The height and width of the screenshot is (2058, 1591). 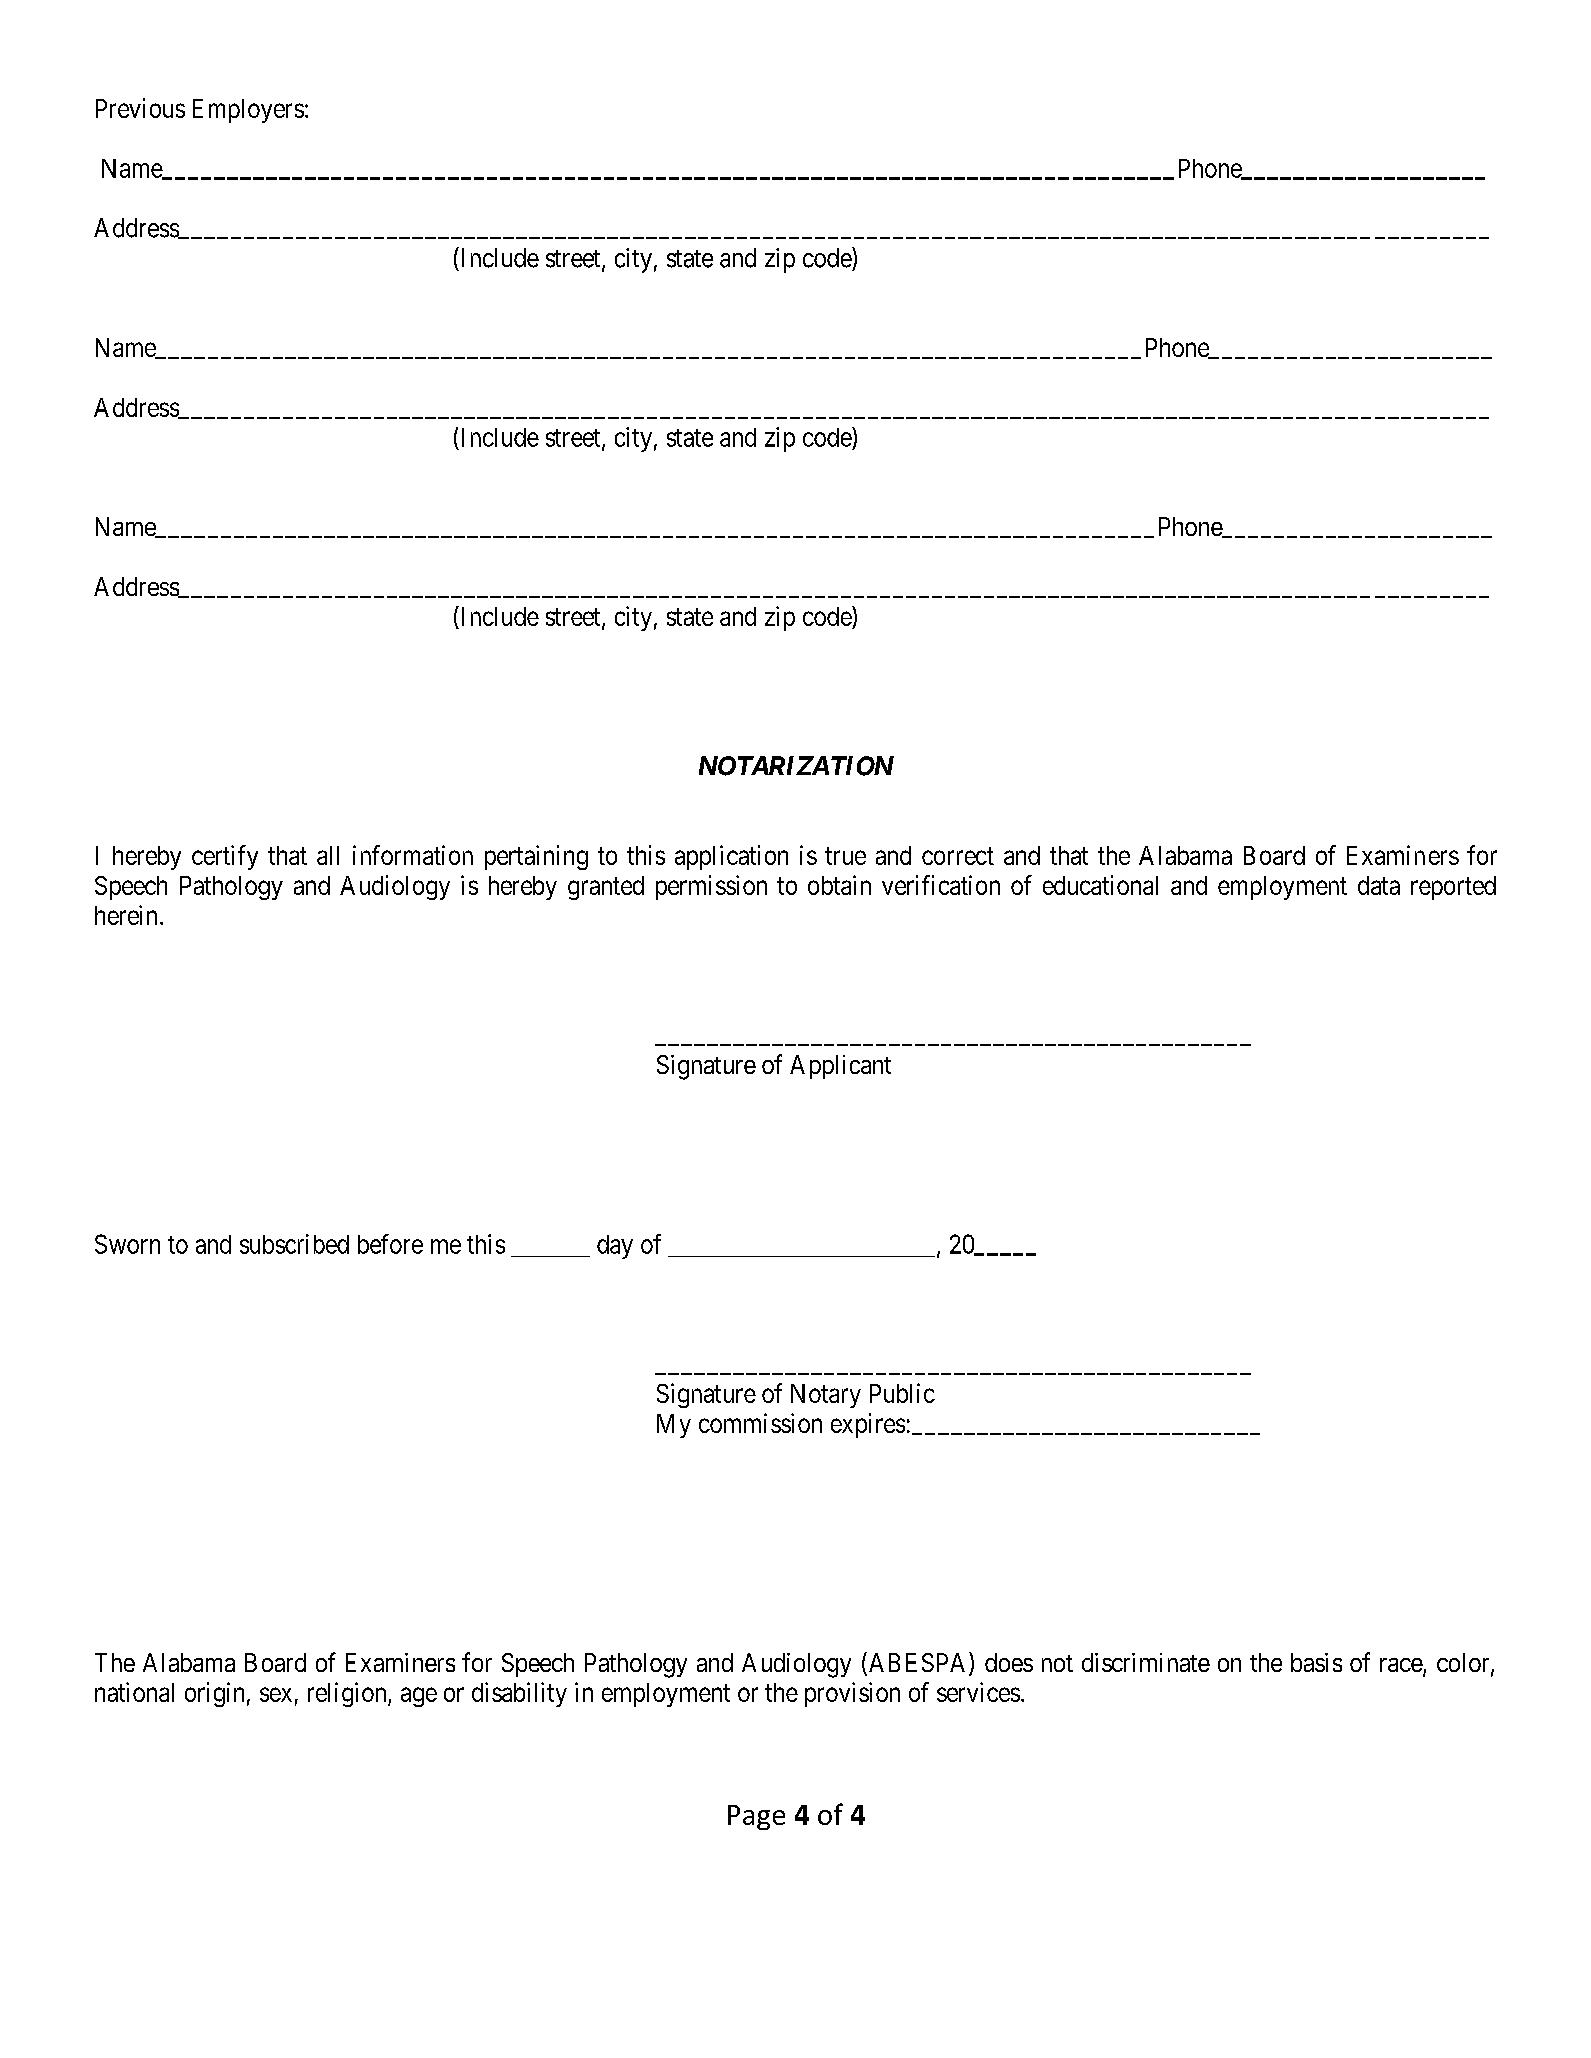 What do you see at coordinates (140, 108) in the screenshot?
I see `Previous` at bounding box center [140, 108].
